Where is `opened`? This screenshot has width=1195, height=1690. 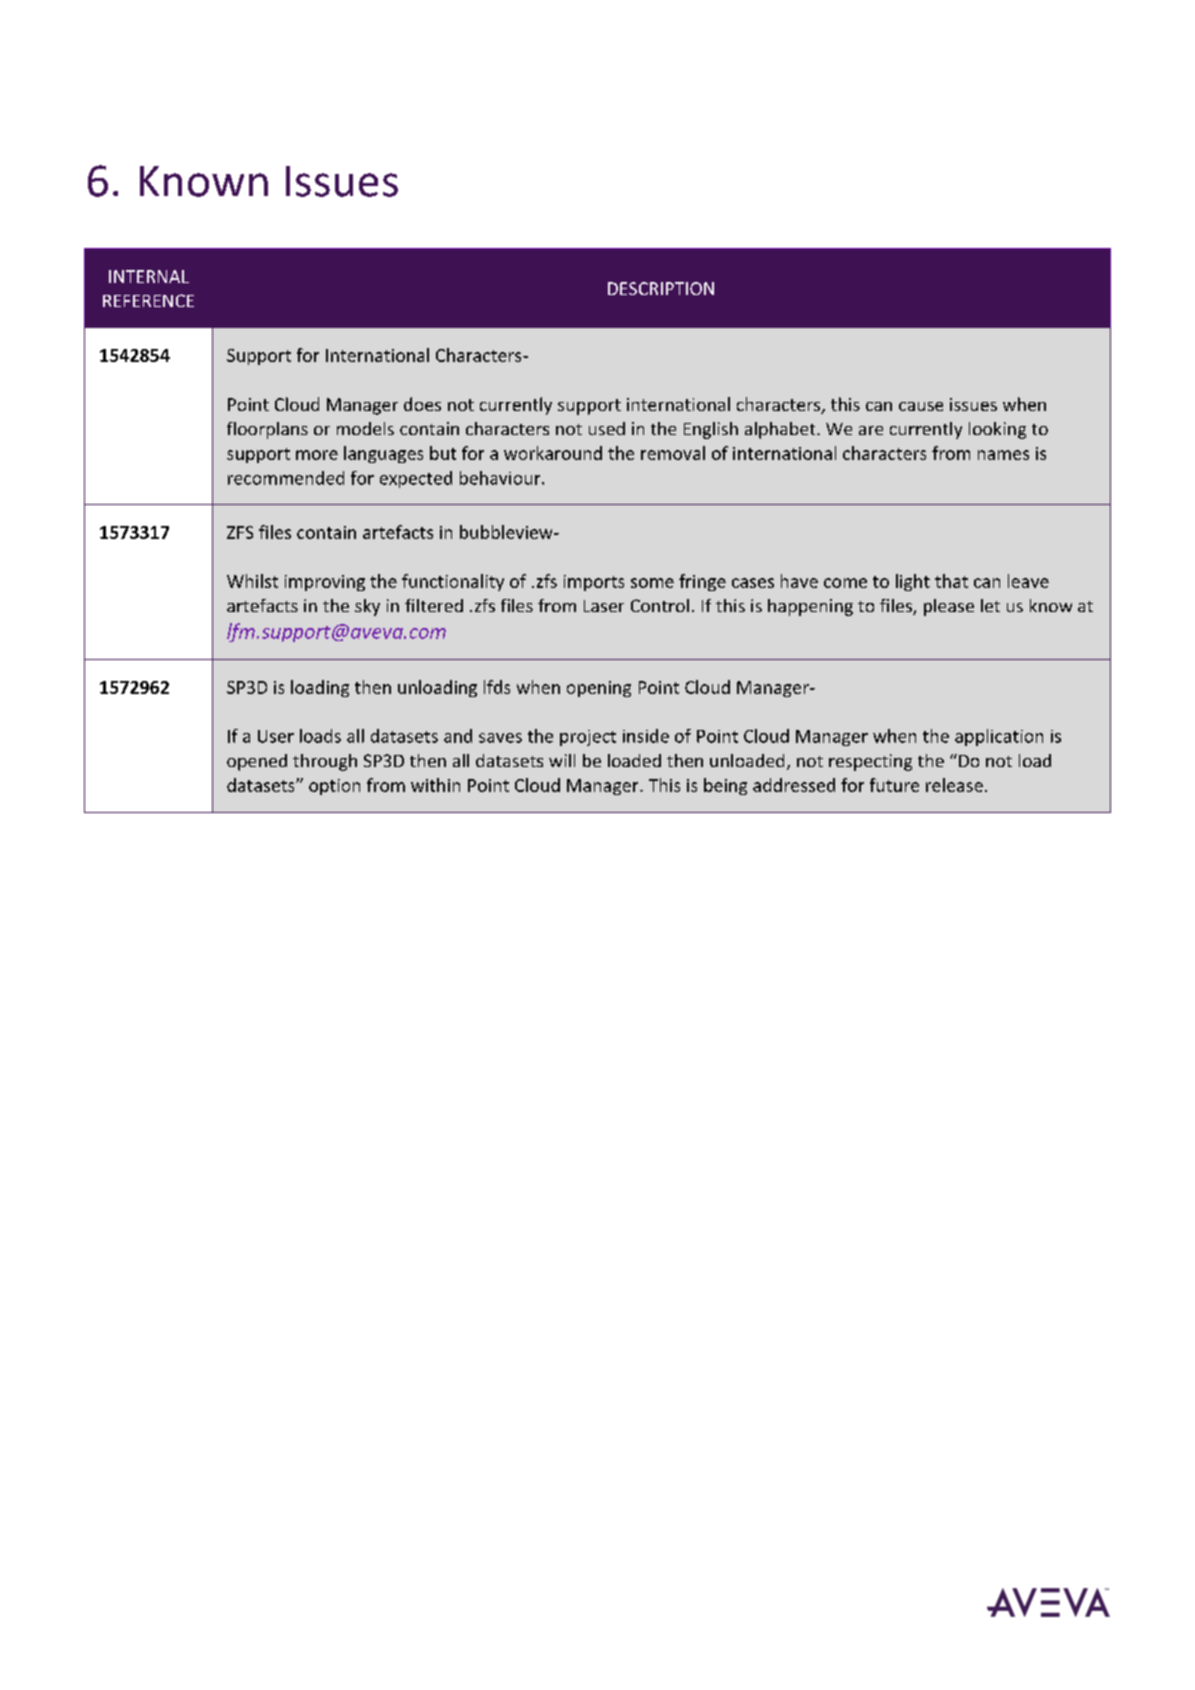
opened is located at coordinates (257, 762).
